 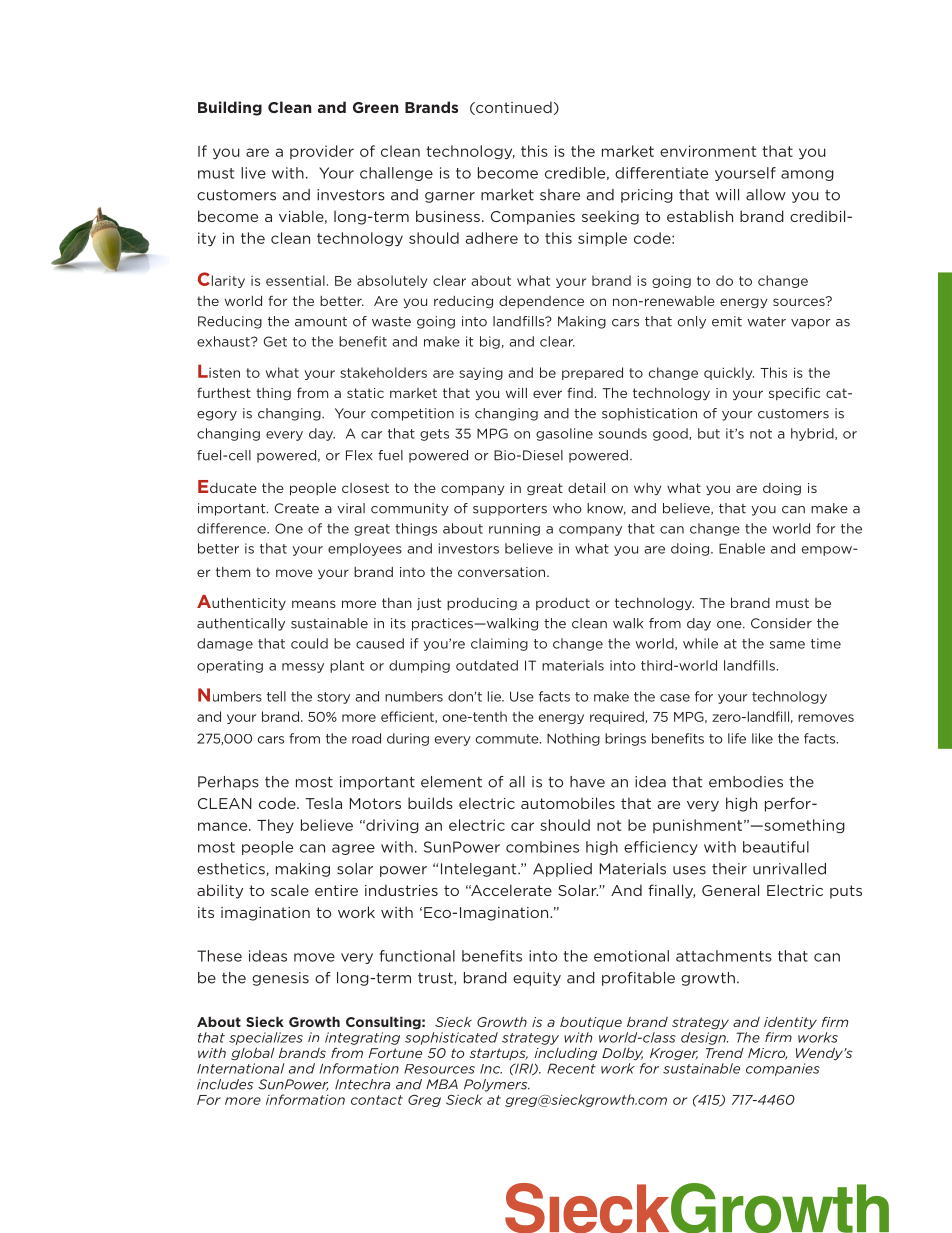 I want to click on Tesla, so click(x=324, y=803).
